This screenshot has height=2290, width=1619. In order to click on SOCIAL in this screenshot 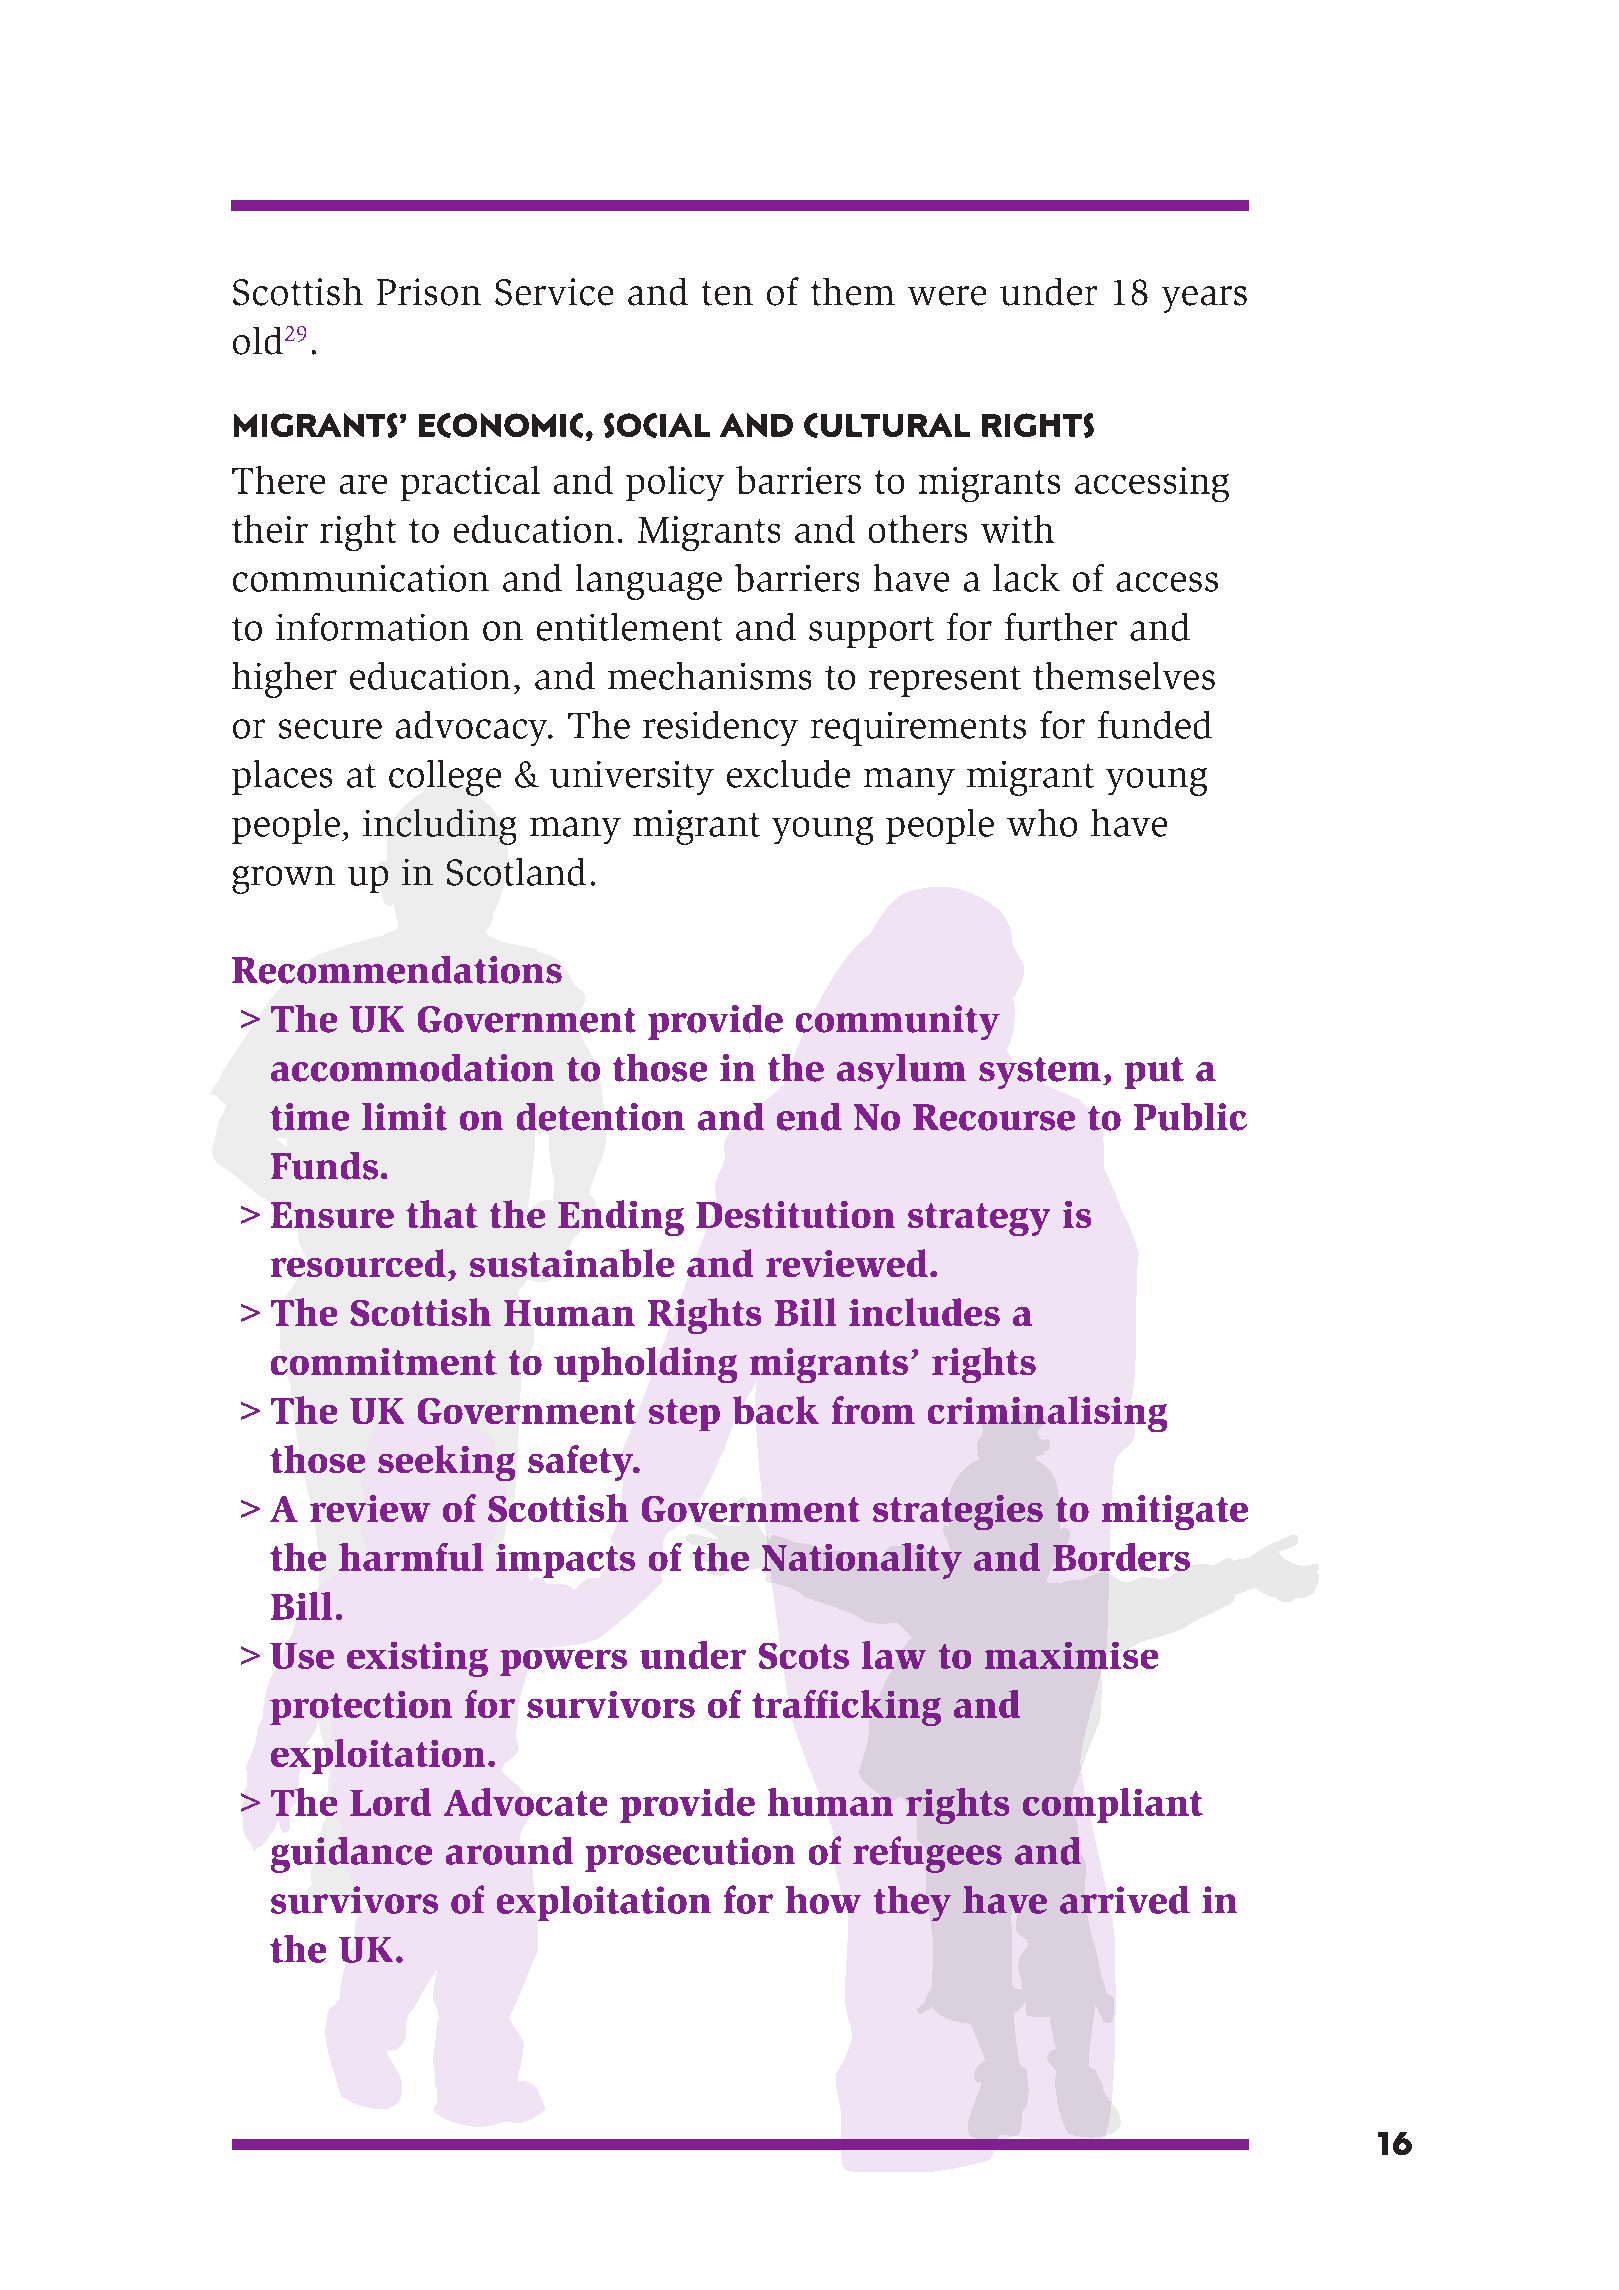, I will do `click(657, 425)`.
